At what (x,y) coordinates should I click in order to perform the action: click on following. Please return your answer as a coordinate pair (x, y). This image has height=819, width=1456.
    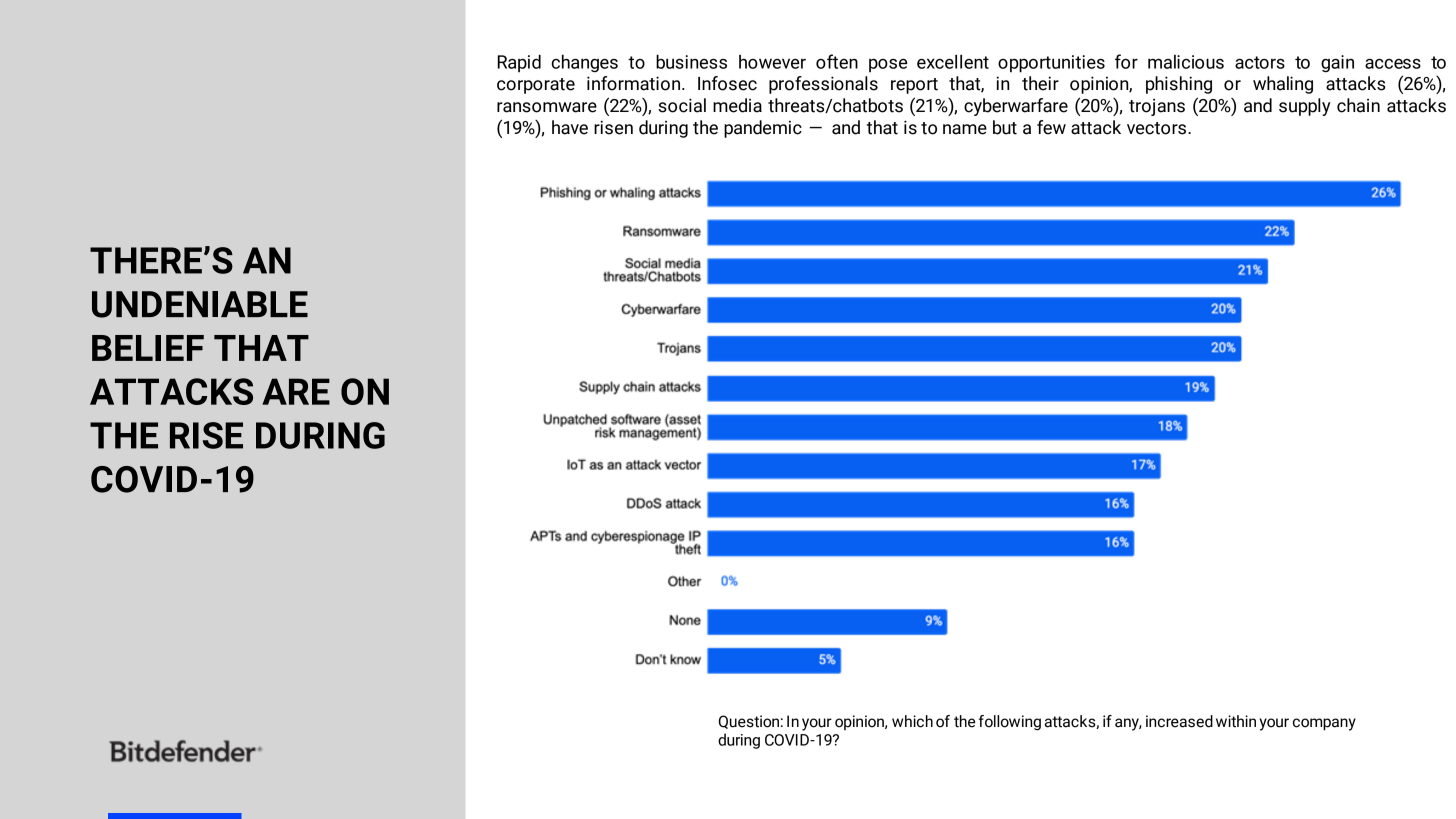
    Looking at the image, I should click on (1010, 723).
